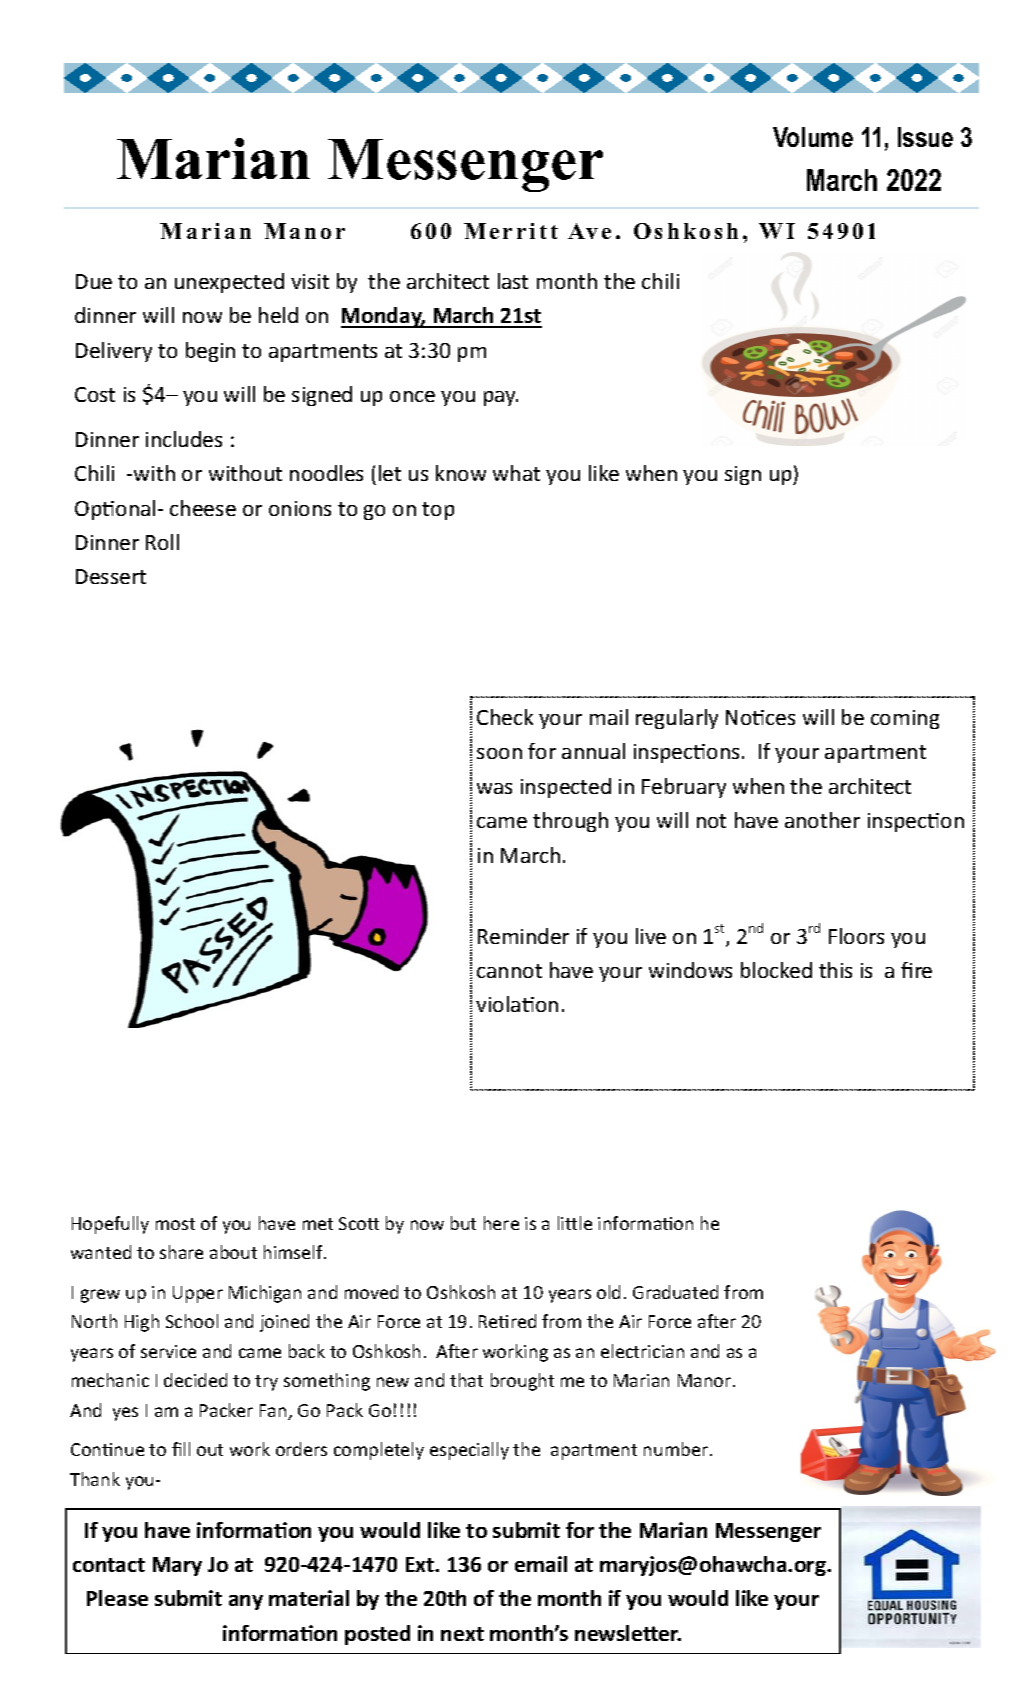 This screenshot has height=1704, width=1034. Describe the element at coordinates (505, 717) in the screenshot. I see `Check` at that location.
